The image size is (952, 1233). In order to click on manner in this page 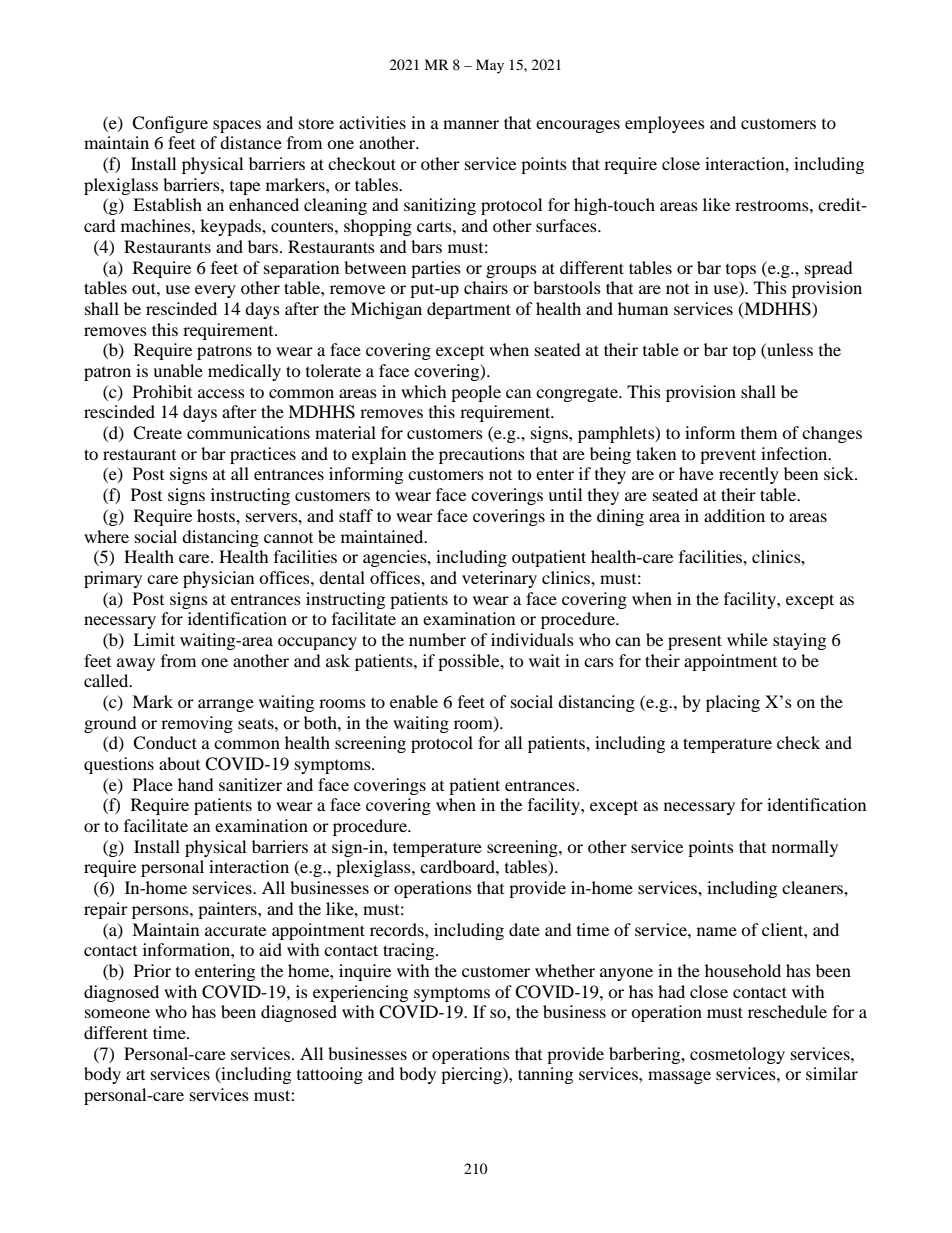, I will do `click(471, 124)`.
